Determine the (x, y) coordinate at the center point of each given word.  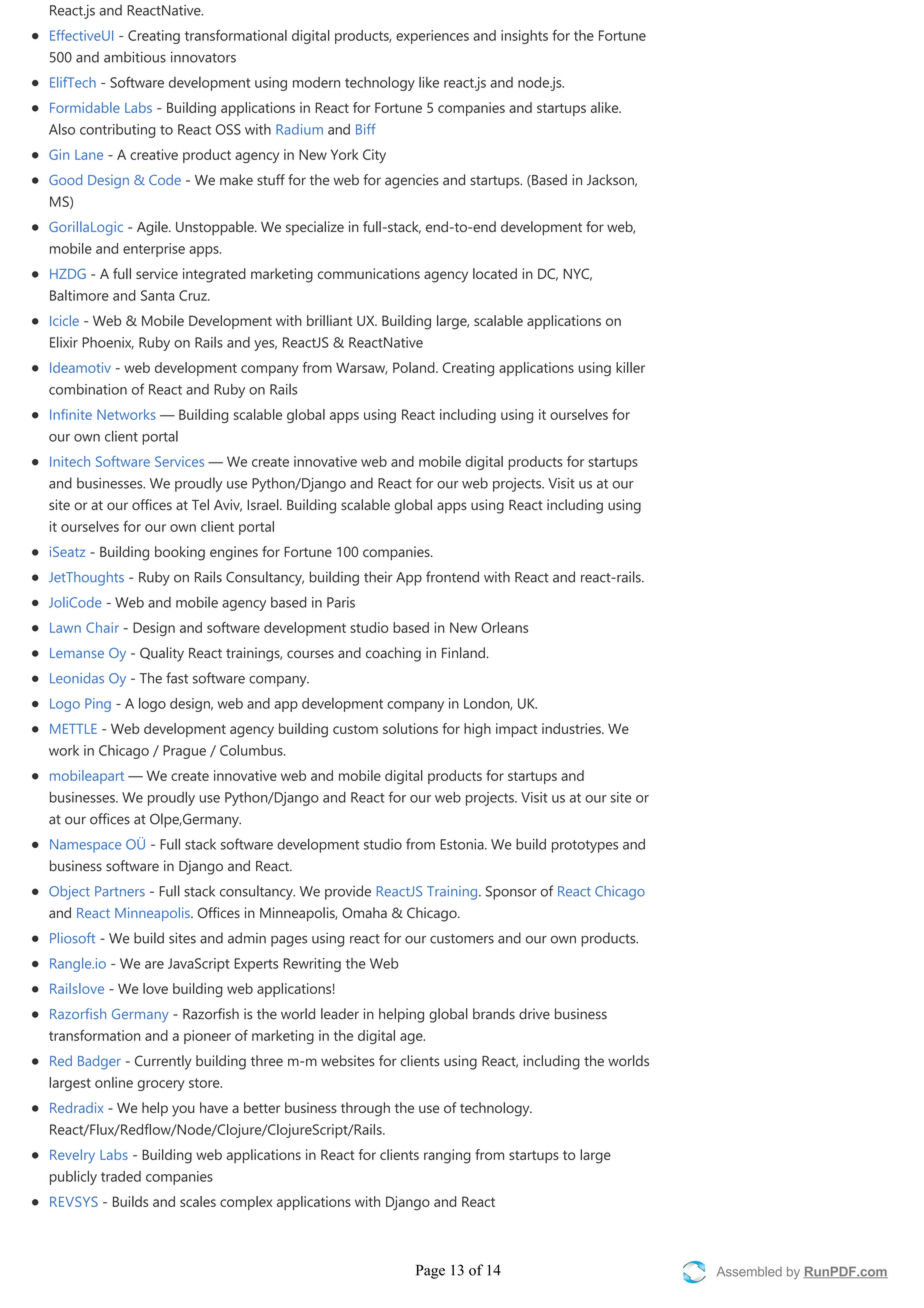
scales (198, 1201)
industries (572, 728)
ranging (447, 1156)
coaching (393, 654)
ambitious (135, 57)
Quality (162, 654)
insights (524, 37)
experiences (432, 37)
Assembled (749, 1271)
